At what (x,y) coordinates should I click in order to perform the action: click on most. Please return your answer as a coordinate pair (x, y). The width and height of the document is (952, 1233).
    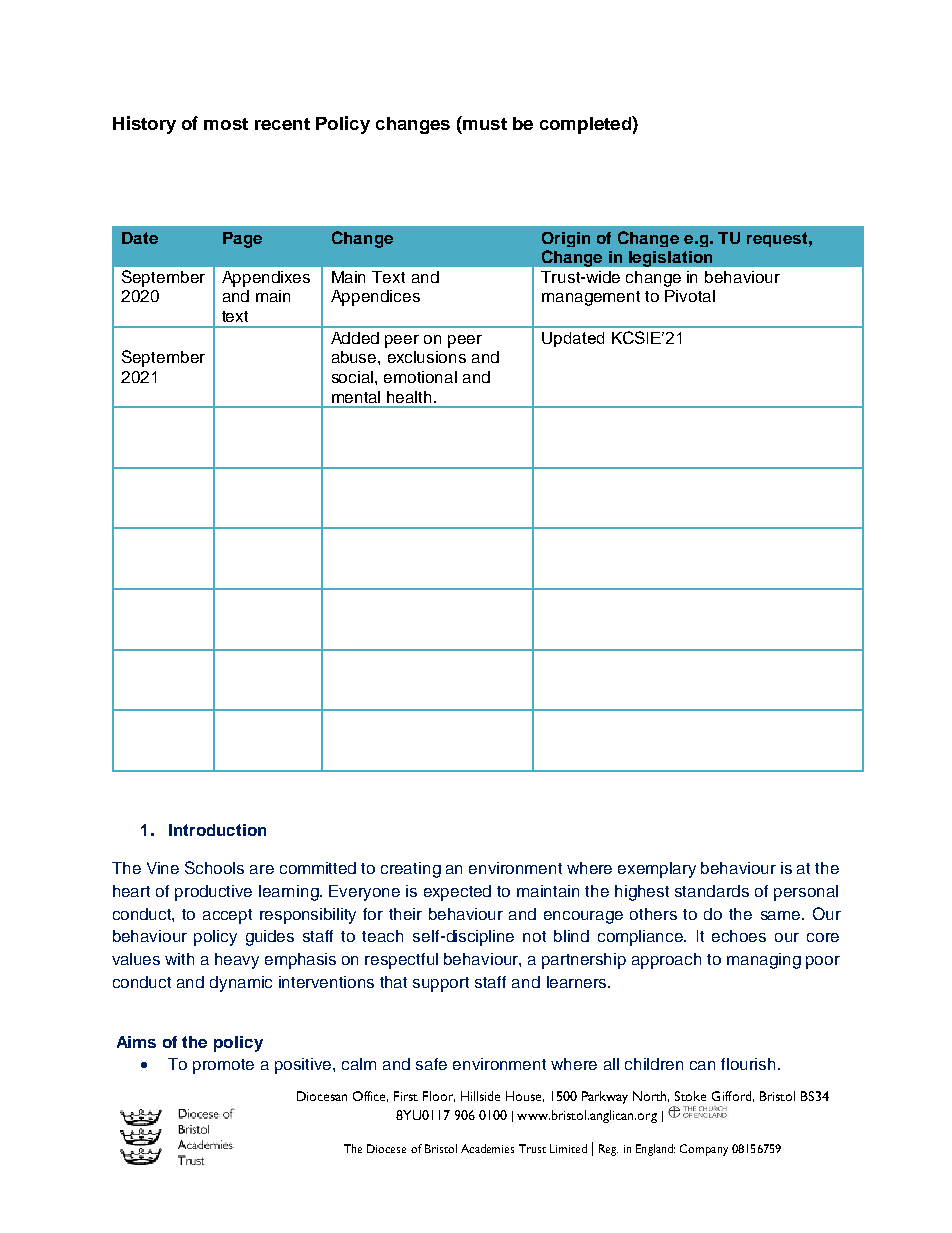
    Looking at the image, I should click on (226, 124).
